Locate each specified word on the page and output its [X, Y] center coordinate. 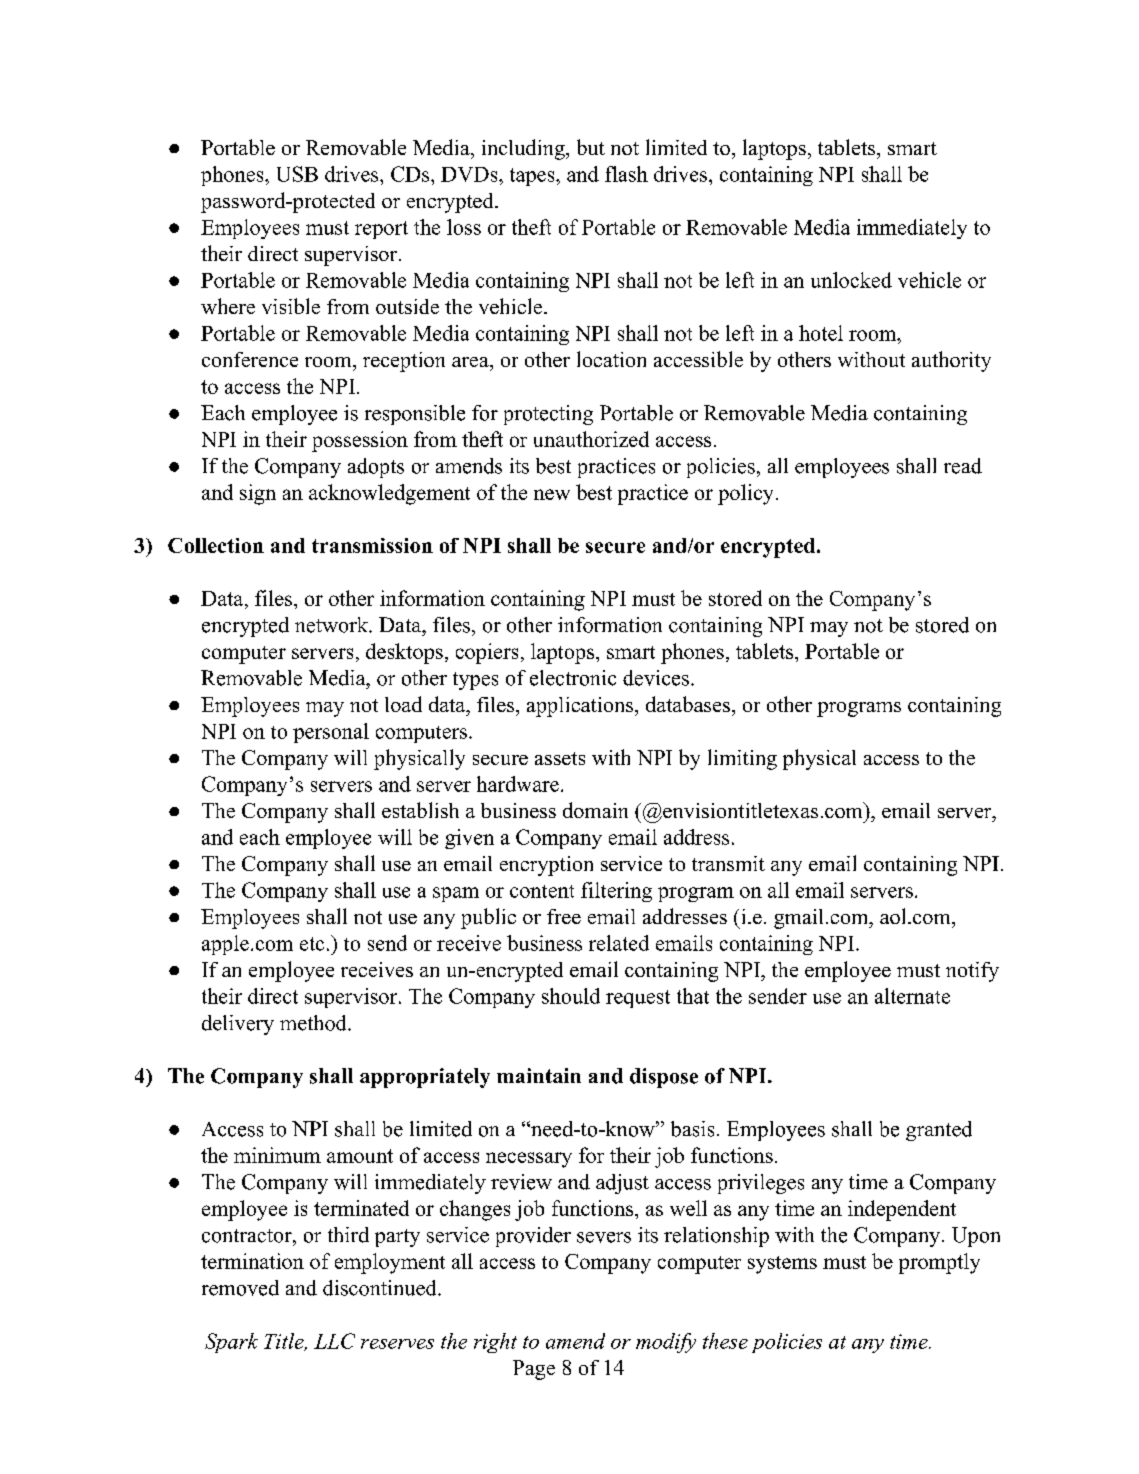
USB [297, 174]
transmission [372, 545]
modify [666, 1343]
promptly [939, 1263]
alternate [912, 996]
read [963, 466]
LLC [334, 1341]
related [619, 943]
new [552, 494]
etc [312, 944]
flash [626, 174]
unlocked [851, 280]
